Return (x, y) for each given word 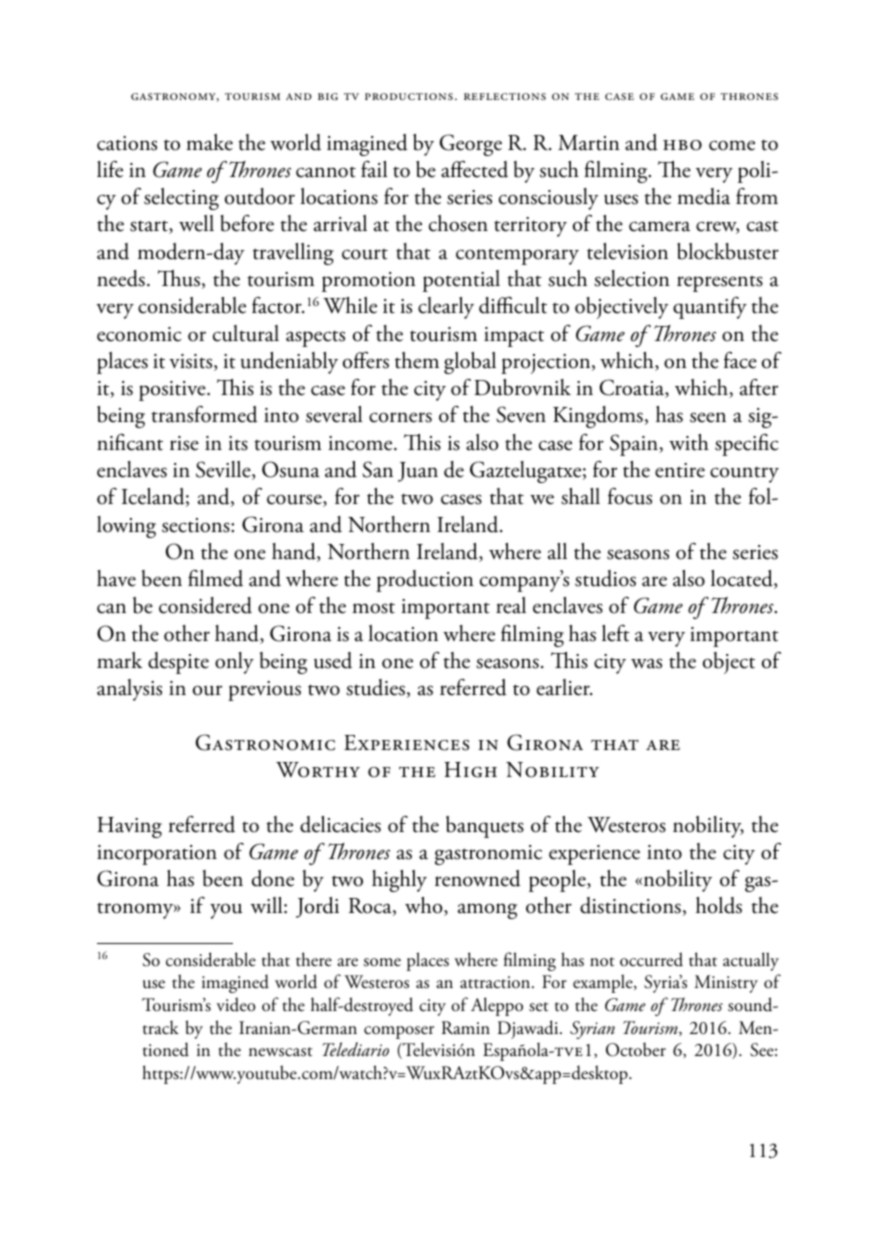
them (417, 360)
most (373, 608)
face (740, 360)
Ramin (466, 1027)
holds (719, 905)
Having (129, 827)
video (236, 1004)
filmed (215, 578)
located (743, 579)
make (209, 142)
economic (139, 334)
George (471, 145)
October (636, 1049)
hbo (682, 145)
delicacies (340, 824)
